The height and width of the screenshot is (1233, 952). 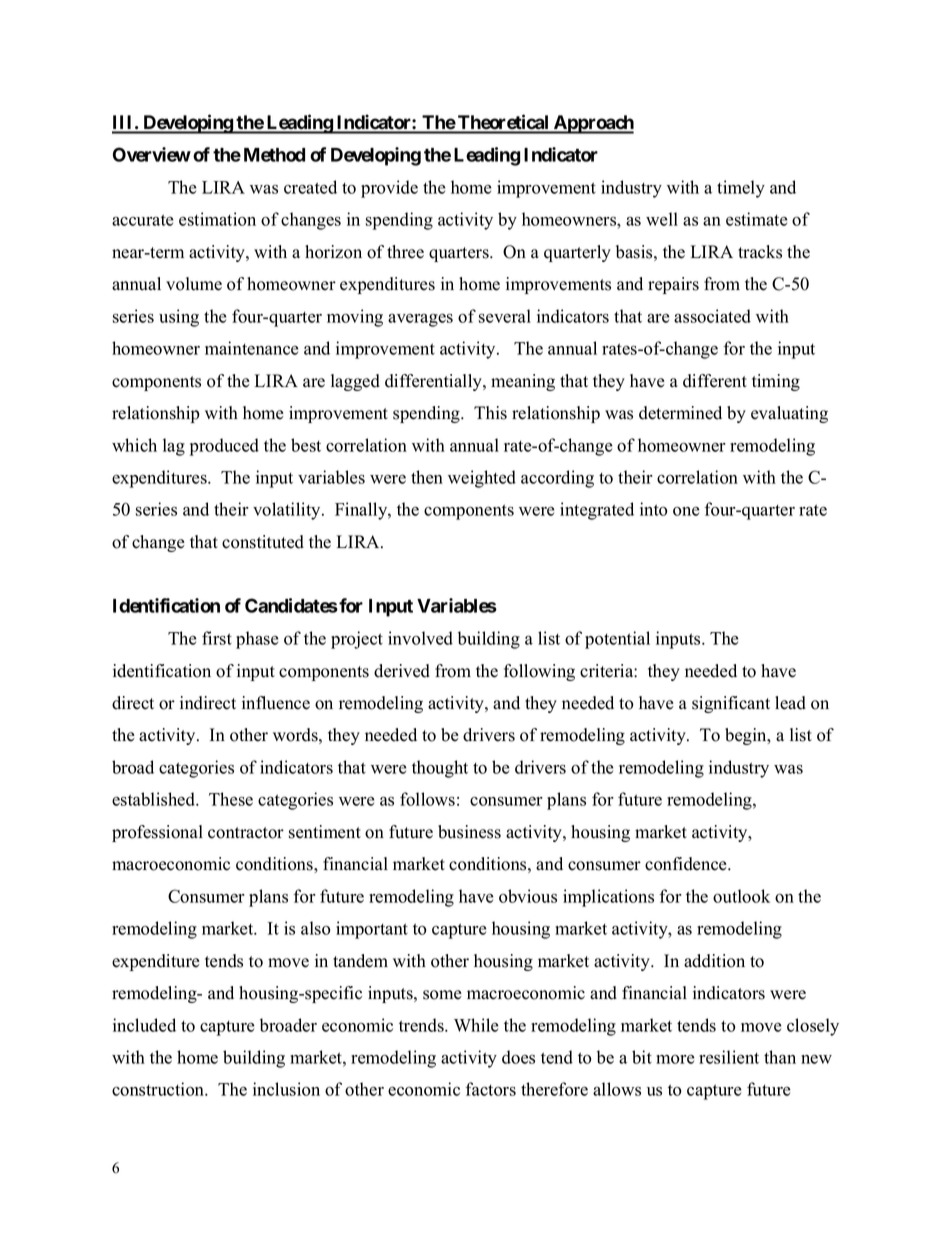 What do you see at coordinates (217, 638) in the screenshot?
I see `first` at bounding box center [217, 638].
